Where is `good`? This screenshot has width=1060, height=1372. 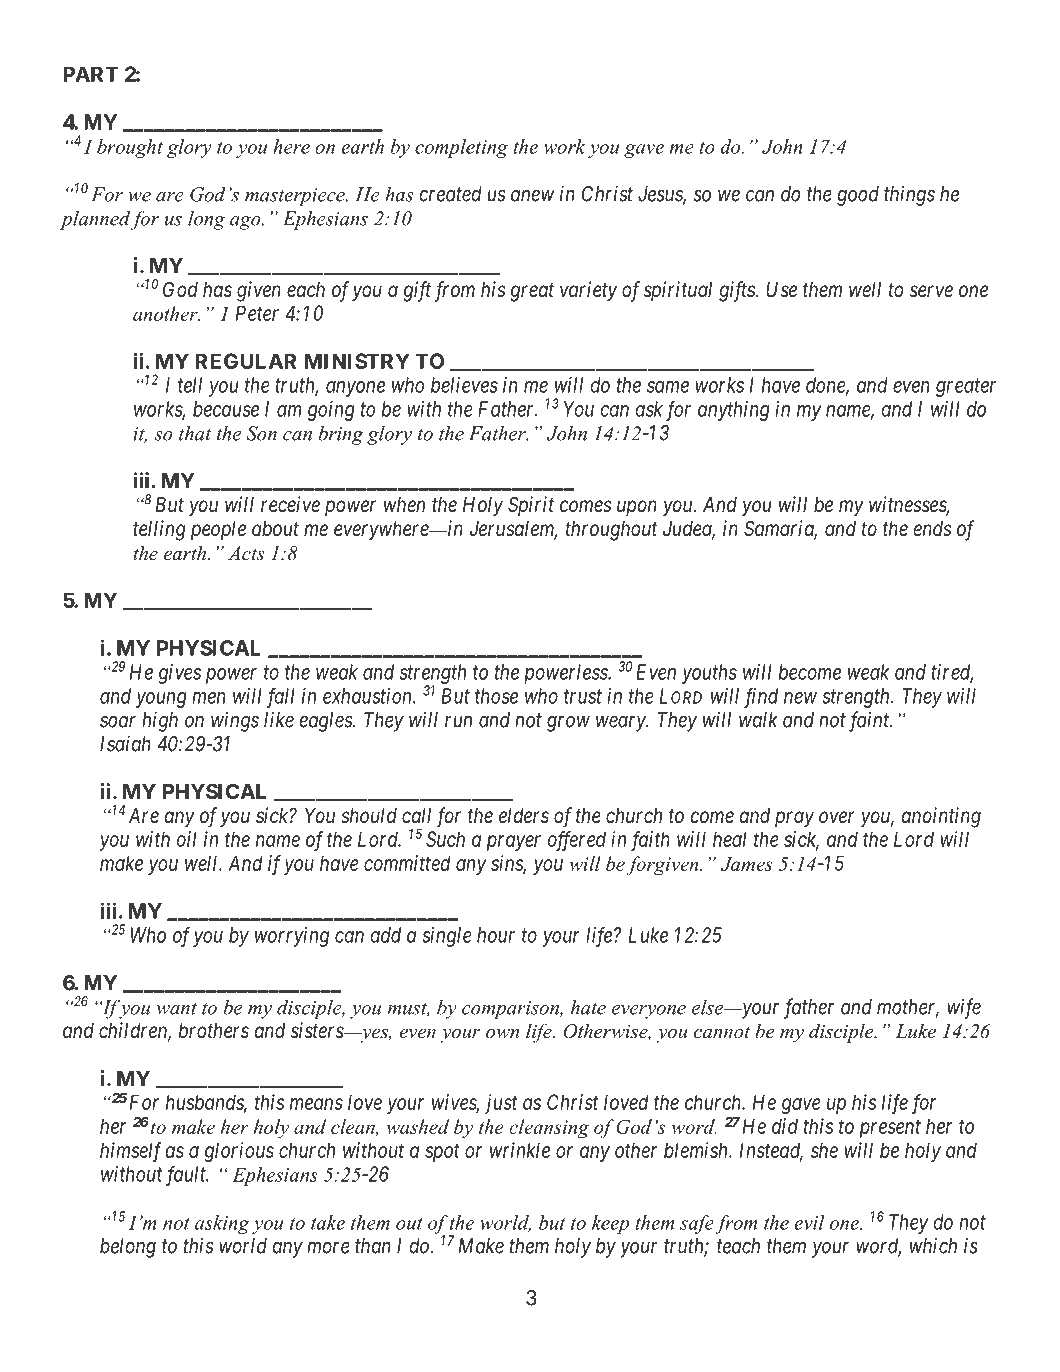 good is located at coordinates (858, 196).
